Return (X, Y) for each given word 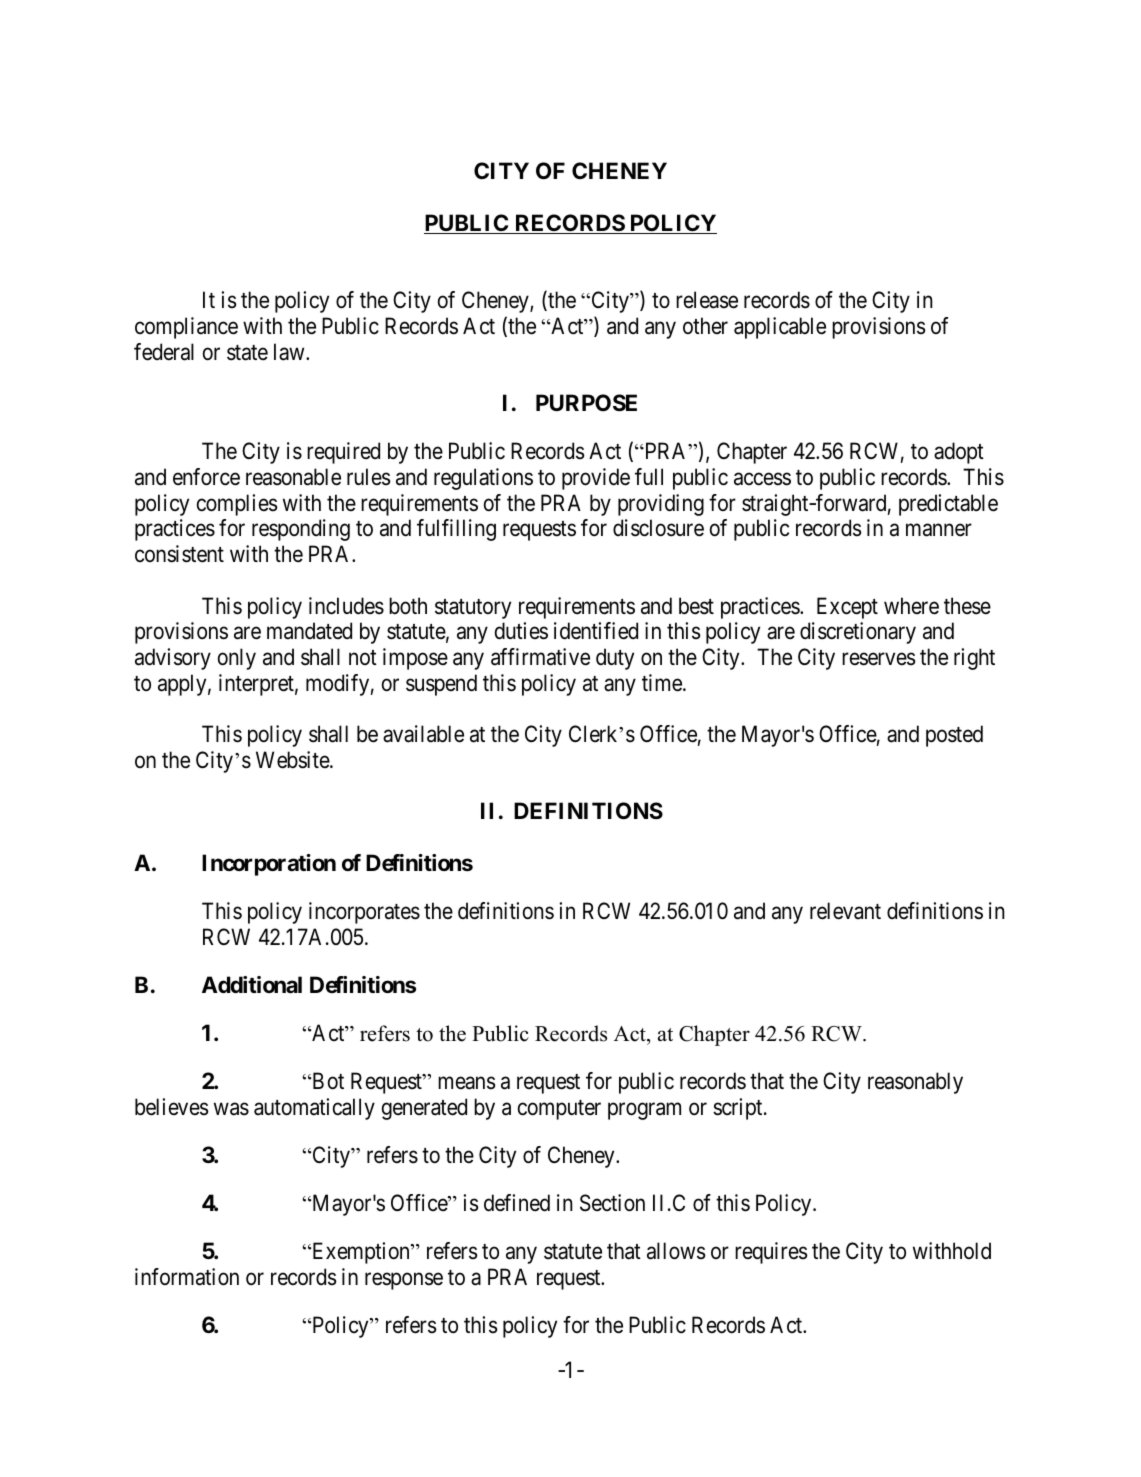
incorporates (364, 913)
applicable (780, 328)
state (247, 353)
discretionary (858, 633)
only (237, 659)
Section (612, 1203)
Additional (252, 985)
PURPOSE (586, 403)
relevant (845, 911)
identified (596, 631)
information (187, 1277)
